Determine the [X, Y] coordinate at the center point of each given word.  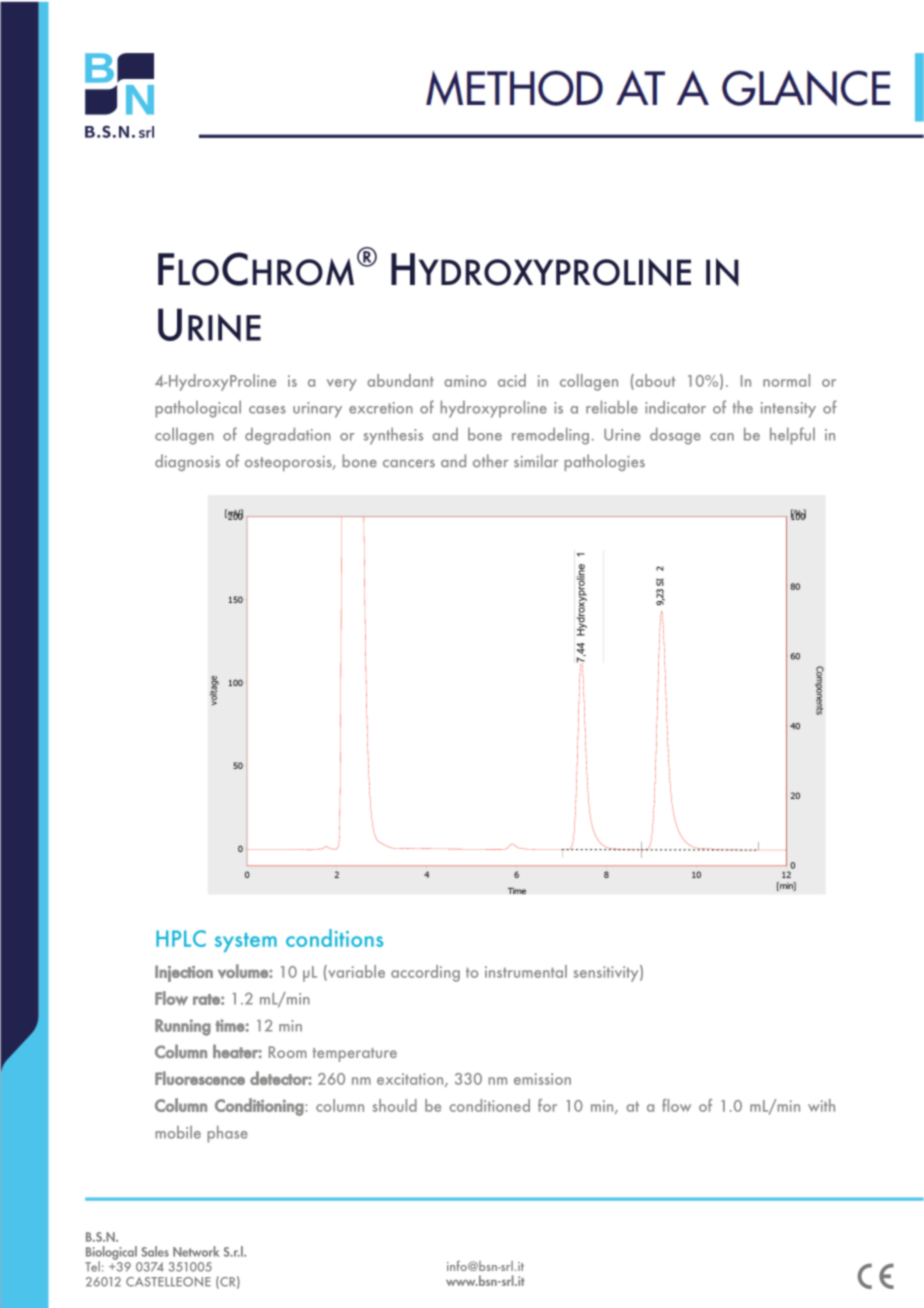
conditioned [489, 1105]
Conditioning [259, 1107]
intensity [788, 410]
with [821, 1105]
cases [267, 410]
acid [512, 380]
